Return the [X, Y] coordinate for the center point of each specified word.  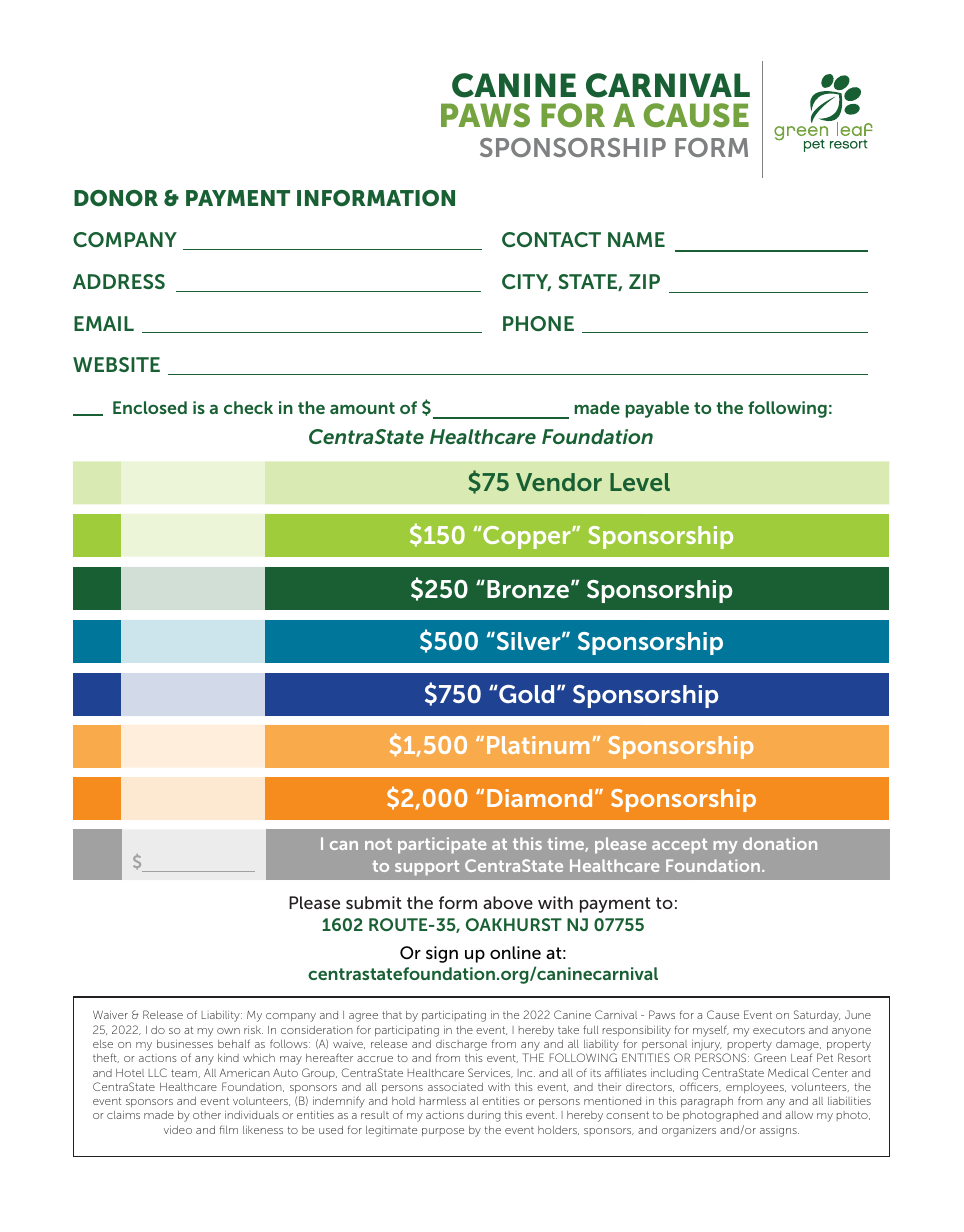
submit [374, 902]
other [207, 1115]
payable [657, 409]
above [508, 902]
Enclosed [150, 407]
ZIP [644, 281]
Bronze [529, 589]
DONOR [116, 198]
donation [780, 843]
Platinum [538, 745]
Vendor [559, 482]
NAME [636, 239]
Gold [525, 694]
